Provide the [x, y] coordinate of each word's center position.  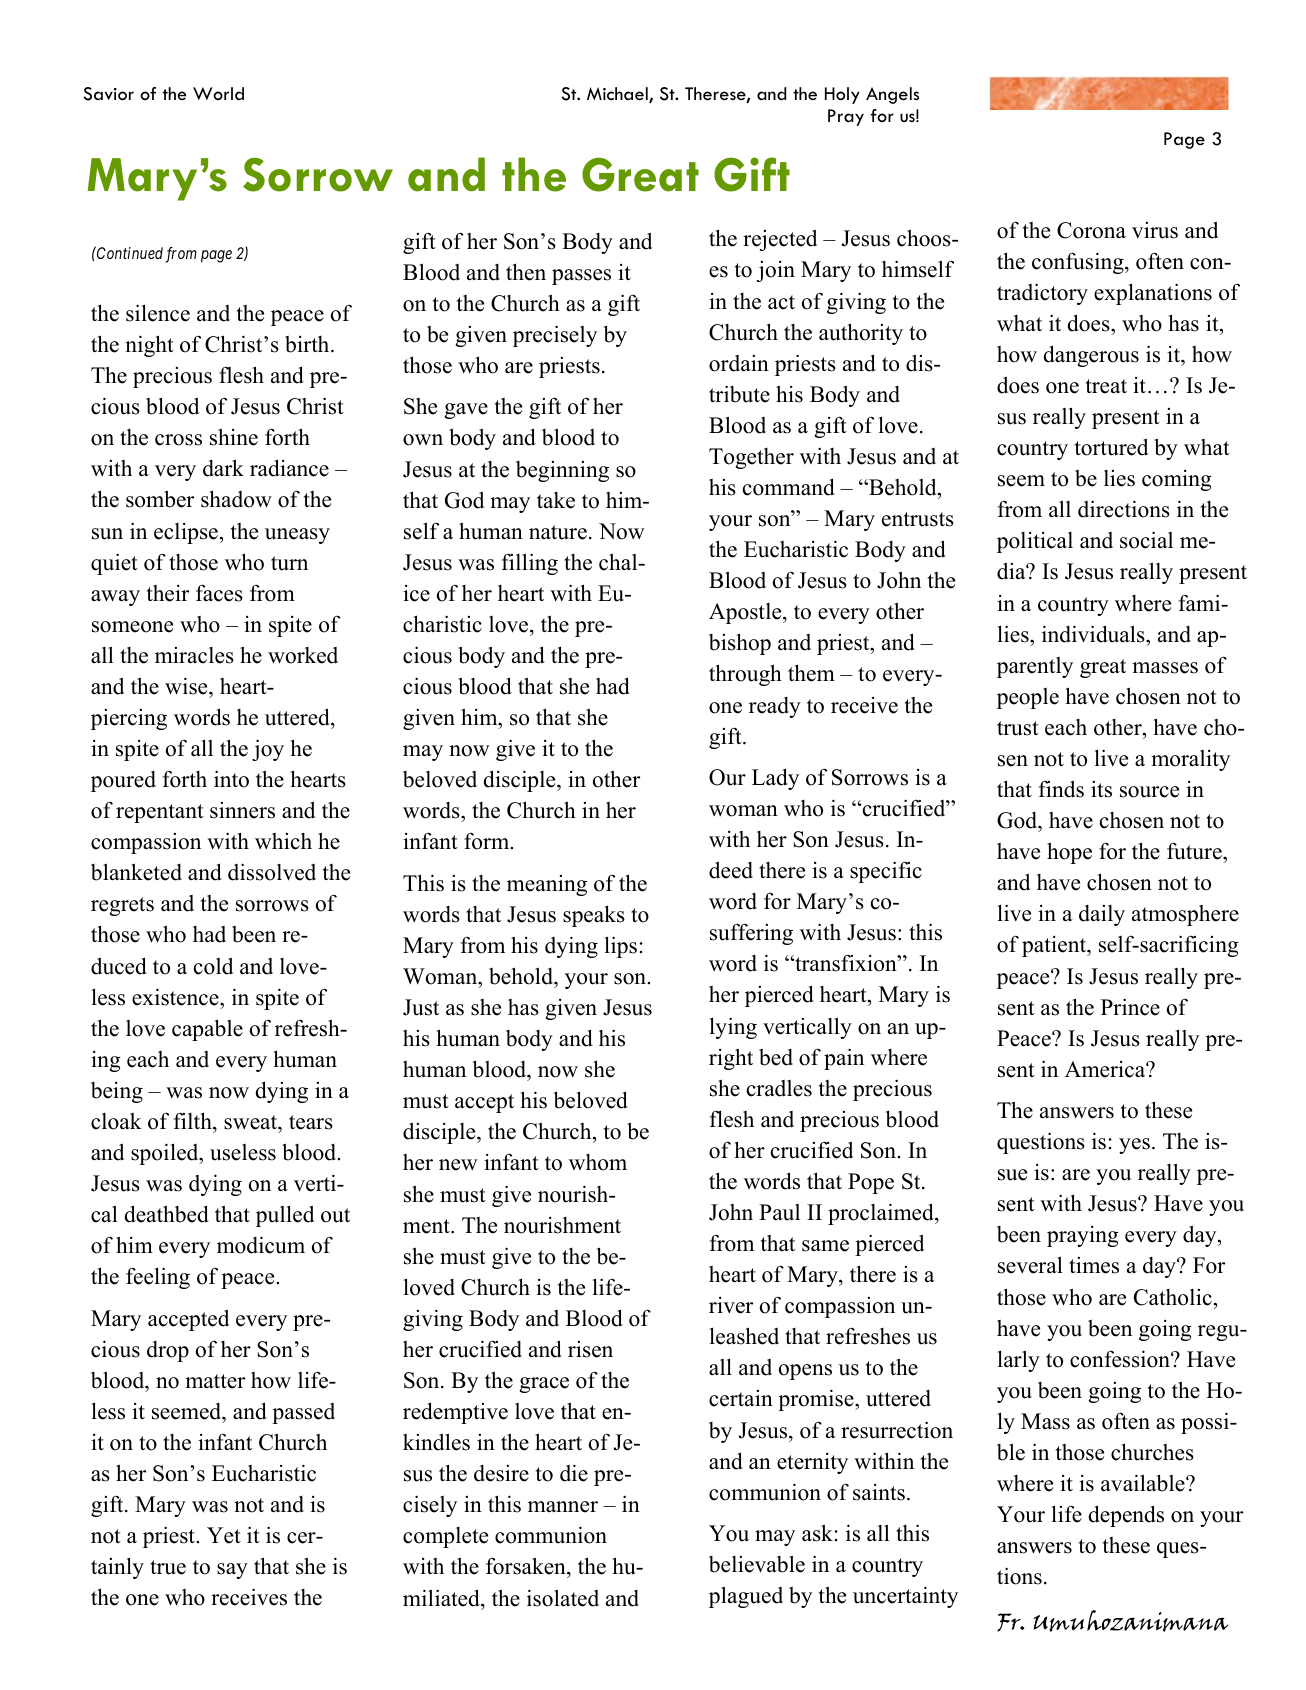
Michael [618, 95]
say [232, 1571]
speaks [594, 916]
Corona [1091, 230]
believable [757, 1564]
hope [1069, 853]
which [283, 841]
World [218, 93]
